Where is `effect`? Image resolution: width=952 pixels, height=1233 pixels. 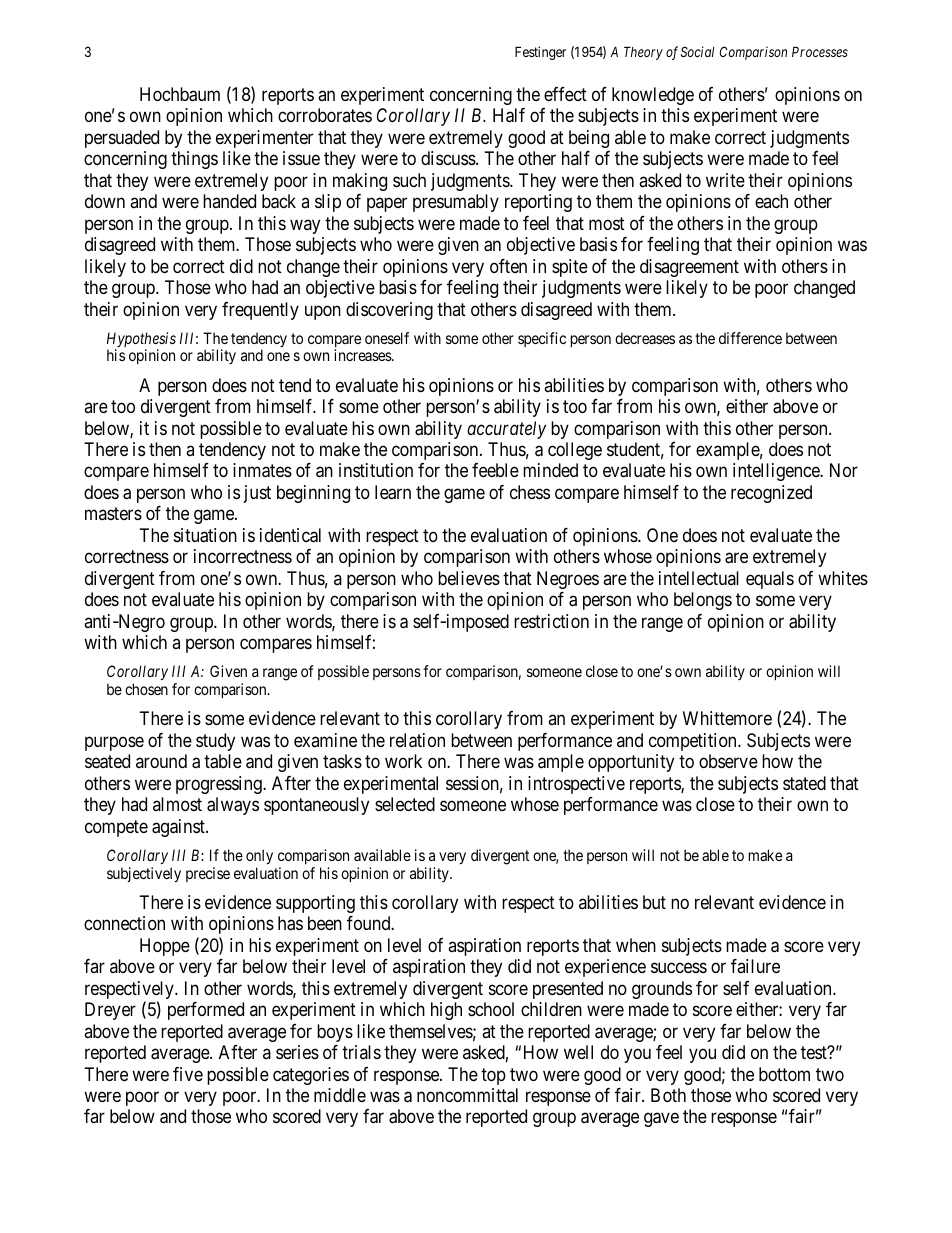 effect is located at coordinates (565, 94).
